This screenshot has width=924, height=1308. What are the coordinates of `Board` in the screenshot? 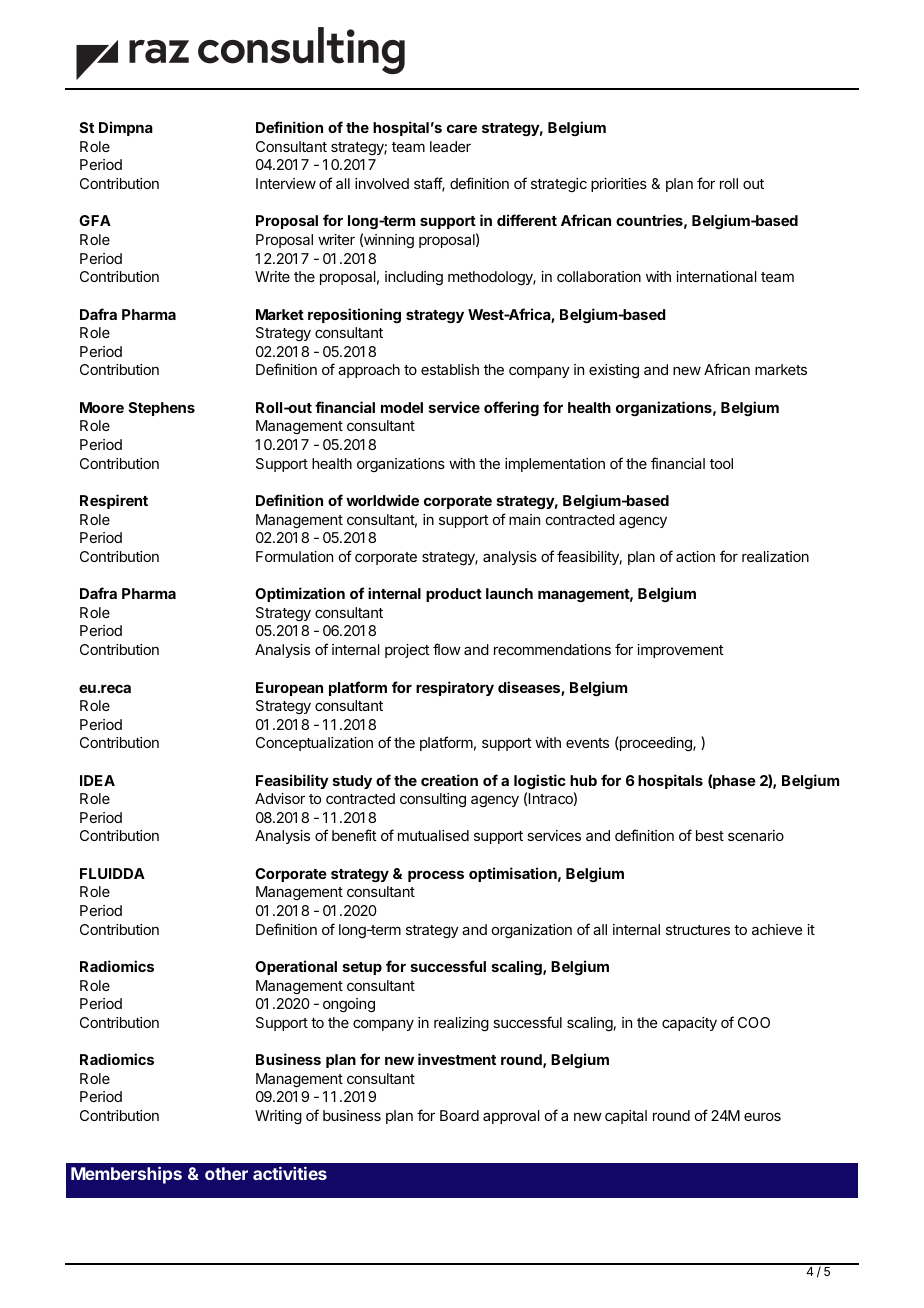 It's located at (459, 1115).
